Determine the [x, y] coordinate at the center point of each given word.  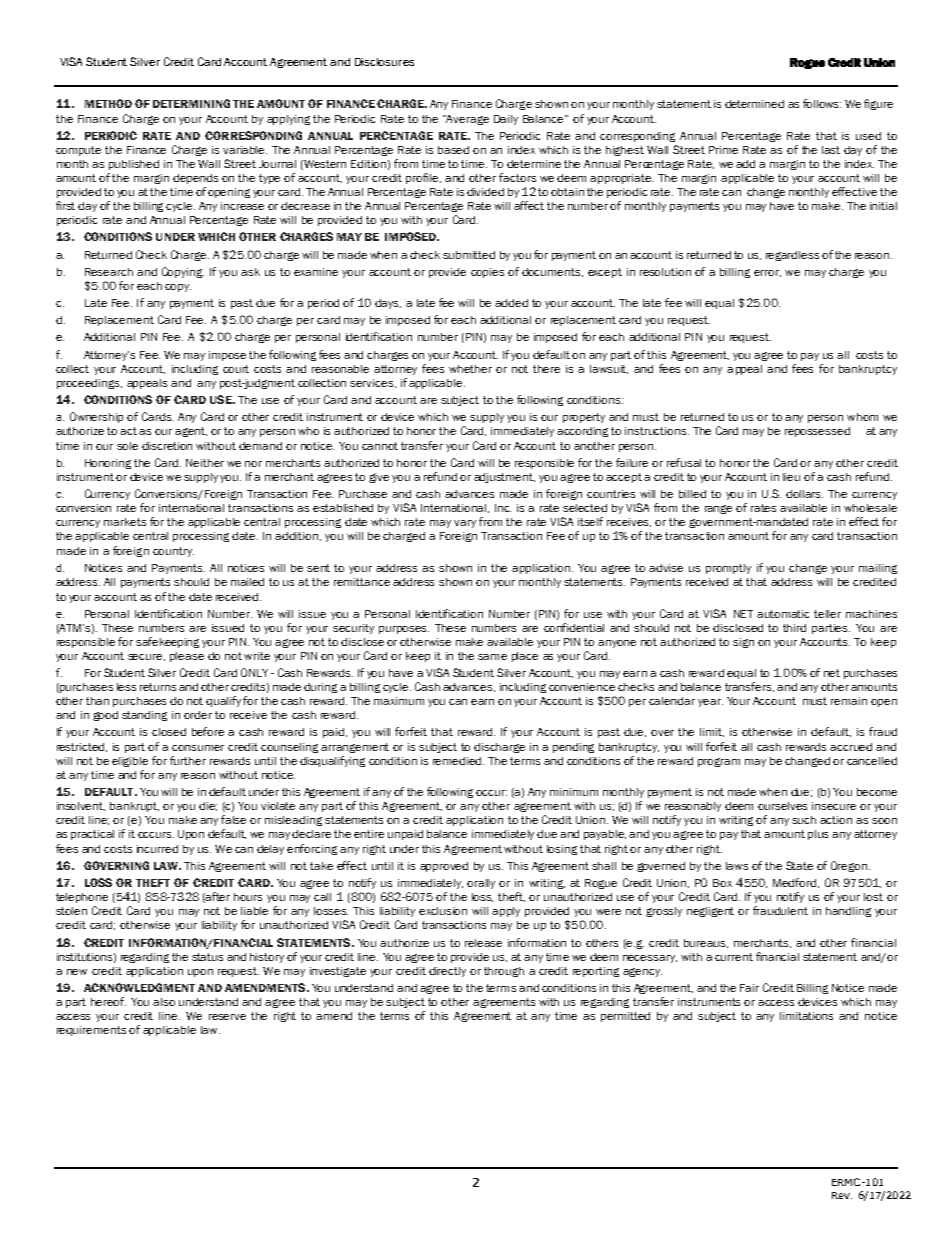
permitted [625, 1017]
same [492, 657]
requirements [91, 1031]
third [794, 628]
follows [822, 103]
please [187, 657]
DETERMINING [191, 103]
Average [467, 120]
